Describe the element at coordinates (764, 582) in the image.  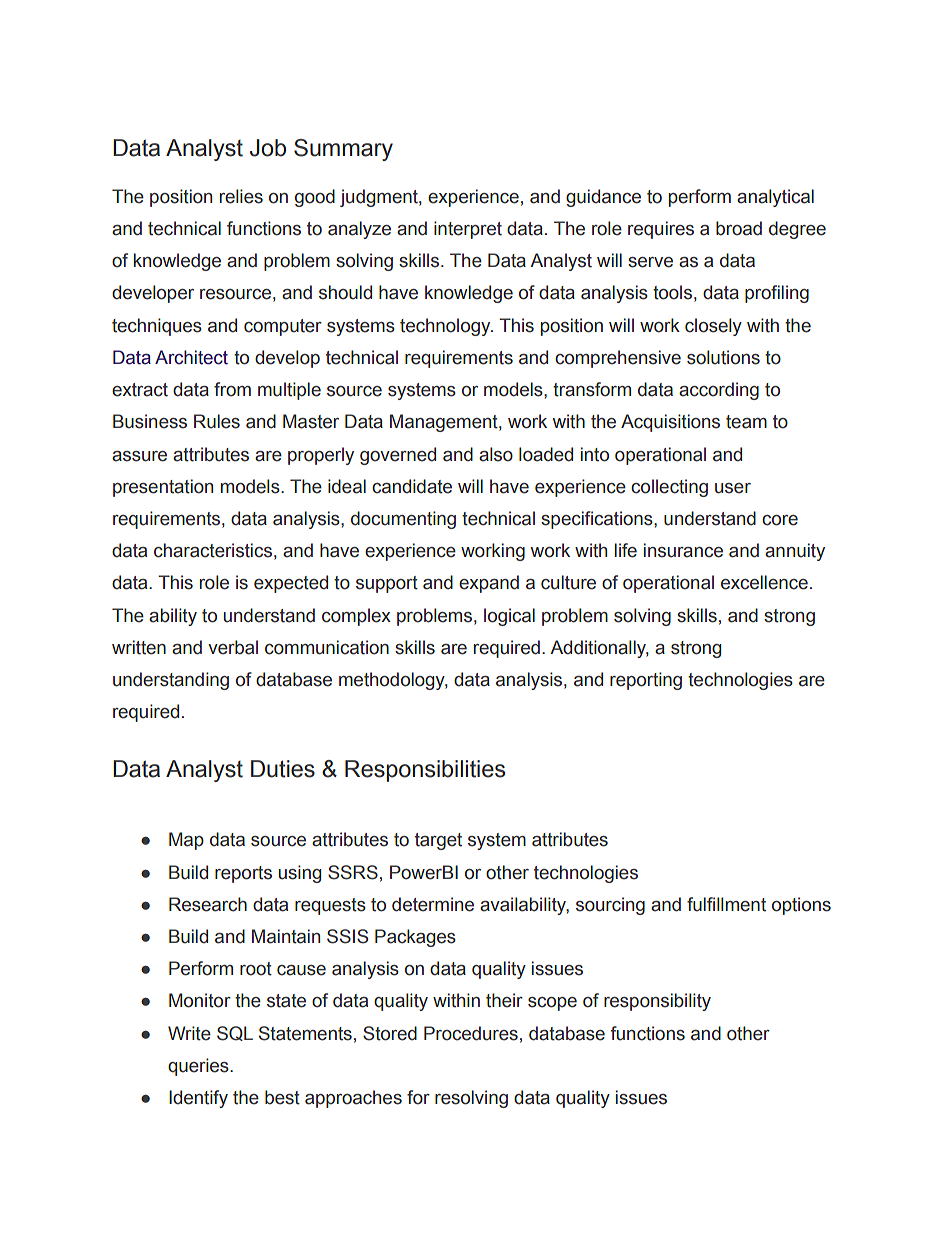
I see `excellence` at that location.
